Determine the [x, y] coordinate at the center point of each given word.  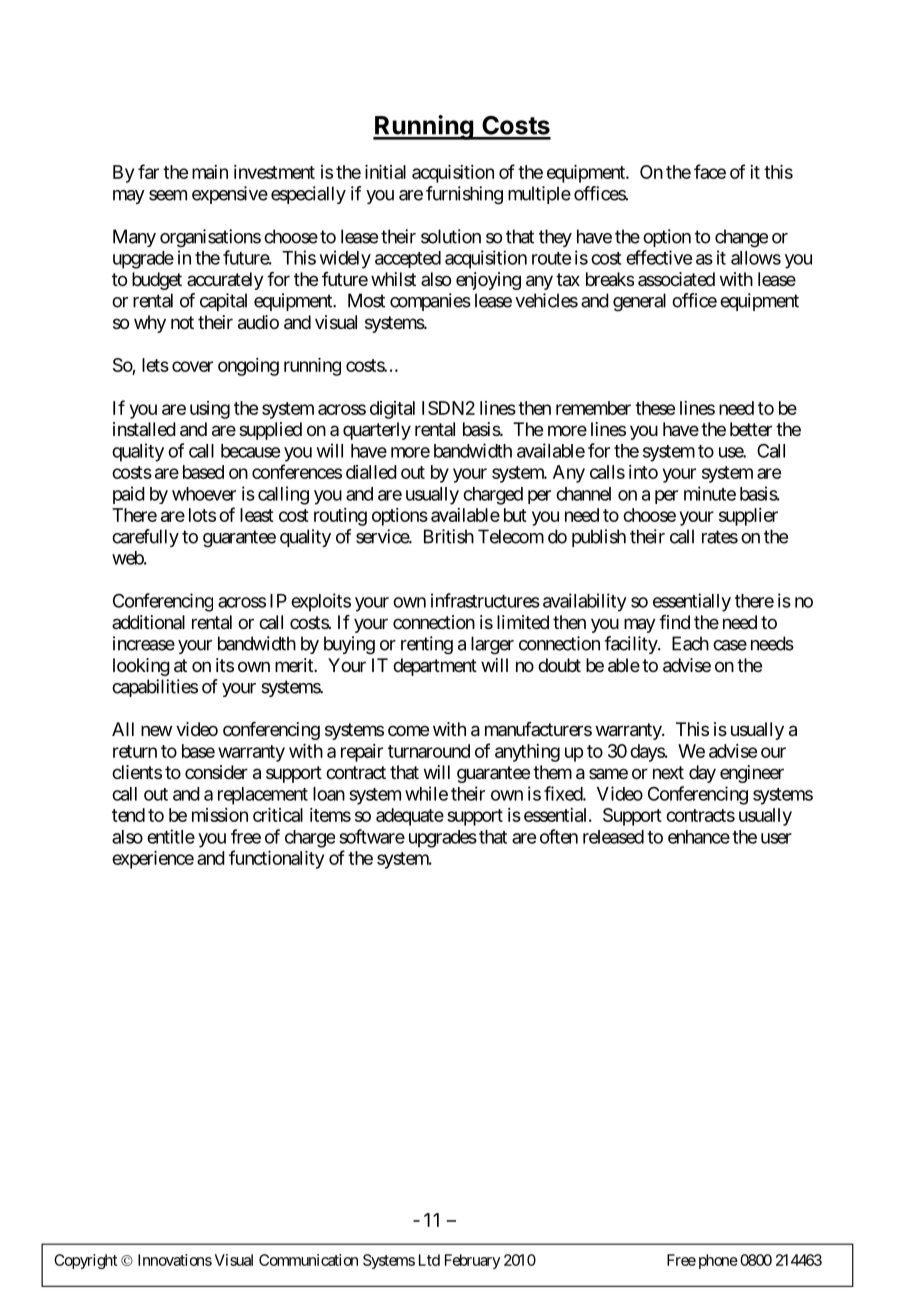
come [408, 730]
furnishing [464, 195]
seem [168, 195]
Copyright [85, 1261]
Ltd [429, 1260]
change [741, 238]
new [156, 730]
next [668, 772]
